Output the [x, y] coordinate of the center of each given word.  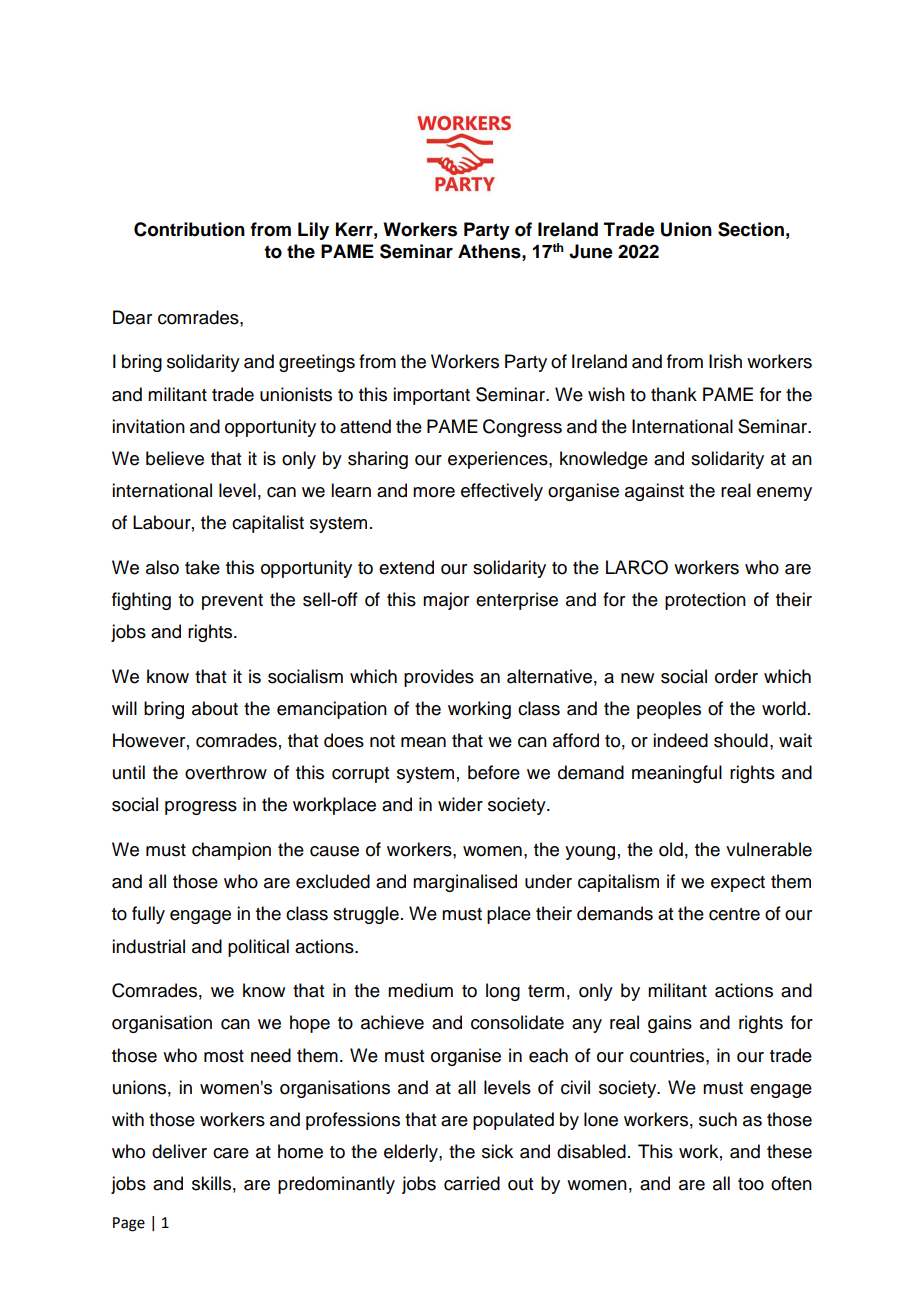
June [591, 251]
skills [211, 1183]
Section [751, 229]
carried [472, 1183]
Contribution [189, 229]
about [215, 708]
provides [439, 678]
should [741, 740]
